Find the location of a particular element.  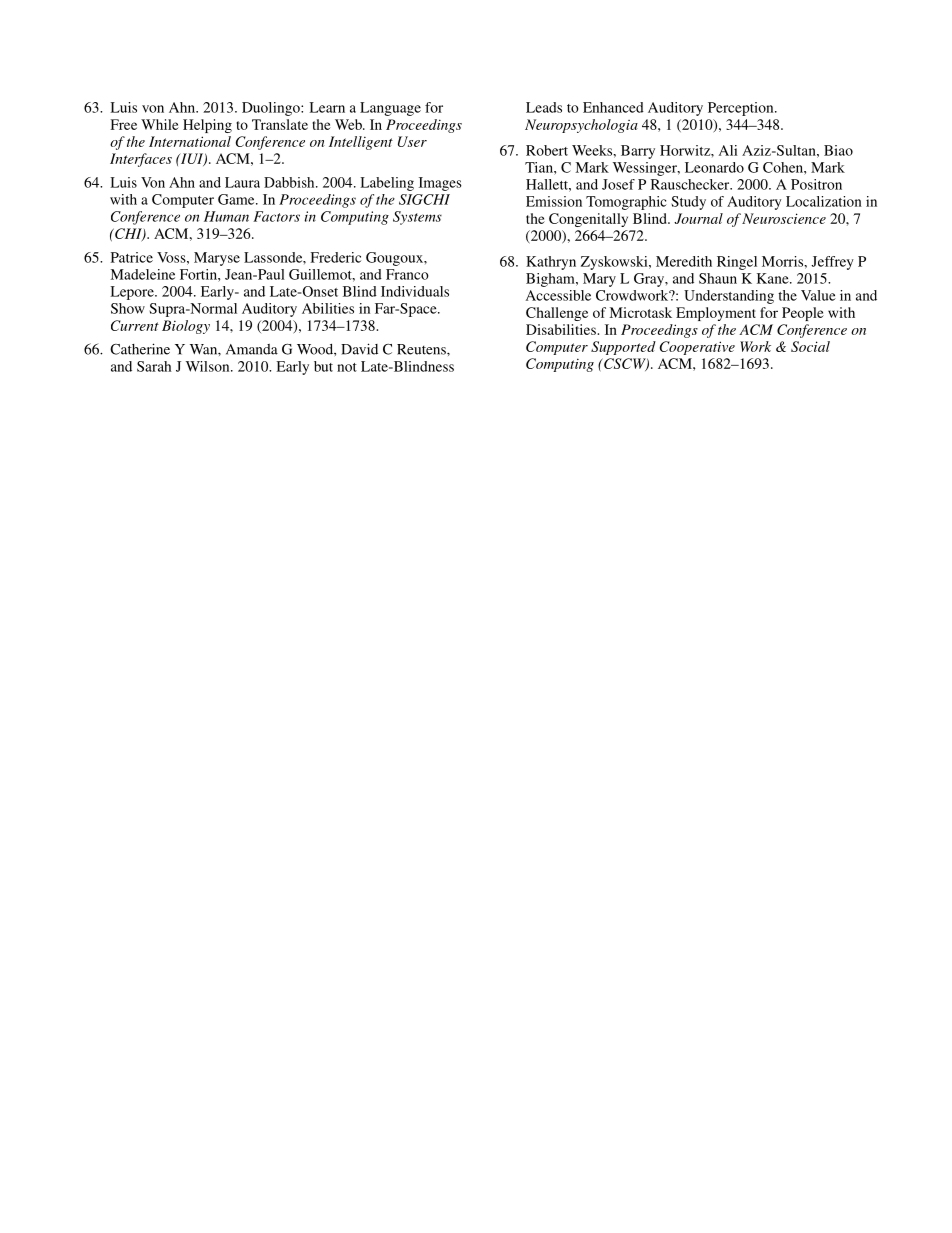

Helping is located at coordinates (207, 126).
